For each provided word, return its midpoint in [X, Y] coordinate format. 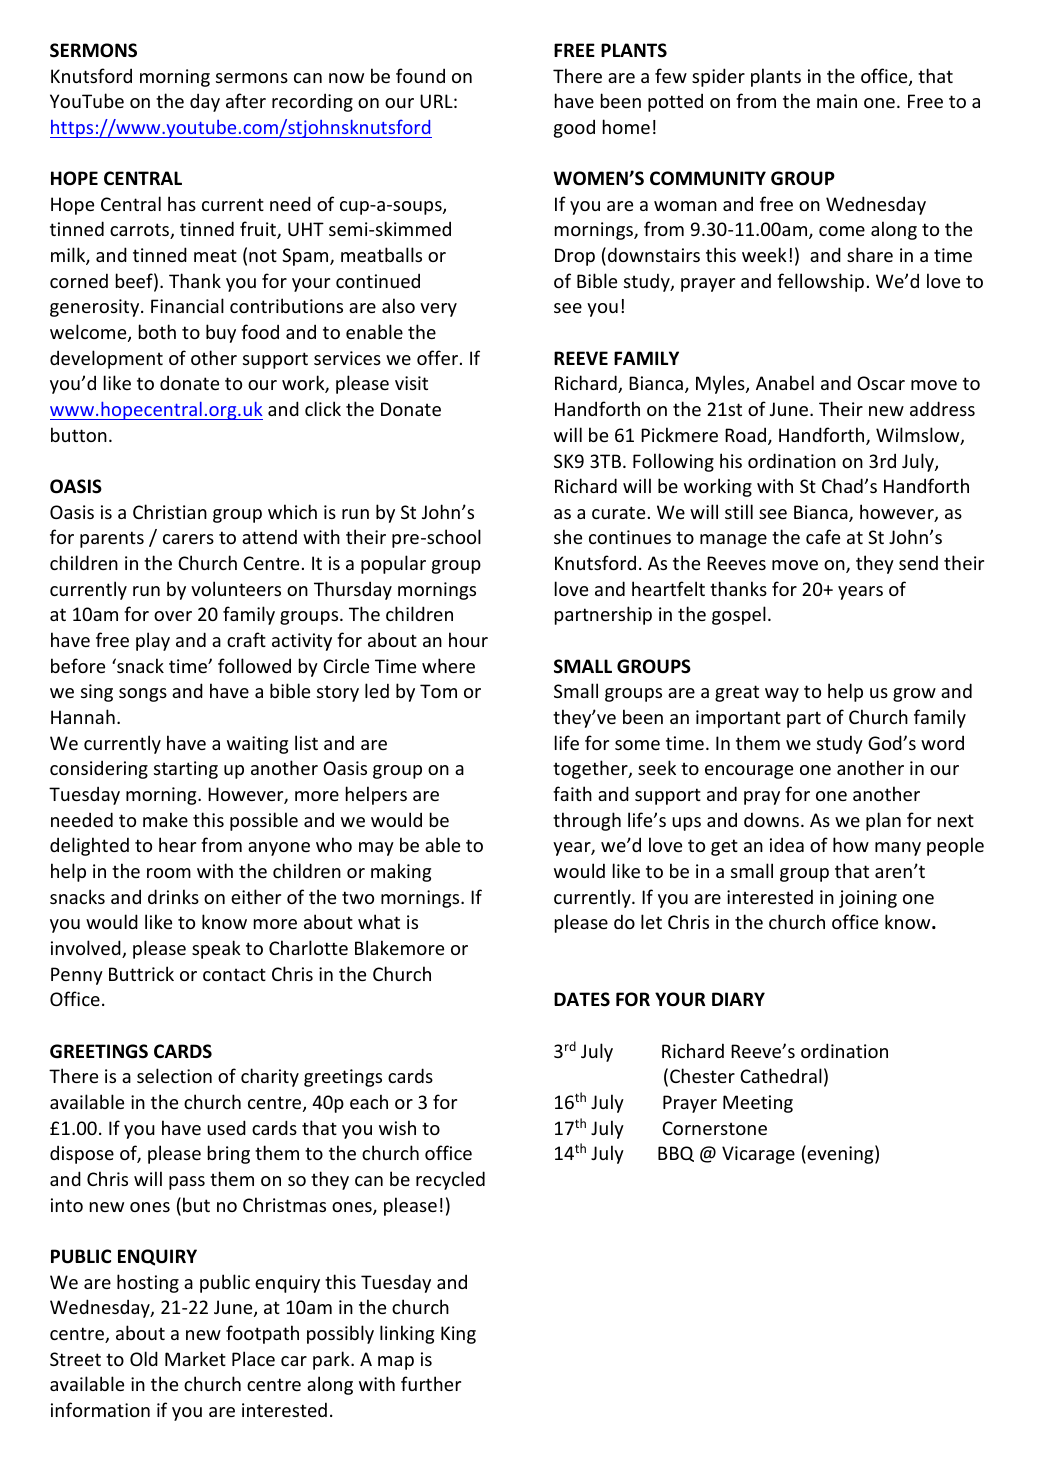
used [226, 1127]
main [837, 101]
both [157, 331]
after [246, 100]
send [918, 562]
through [587, 821]
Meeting [758, 1104]
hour [468, 639]
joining [868, 899]
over [173, 616]
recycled [450, 1180]
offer [439, 357]
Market [195, 1358]
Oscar [881, 383]
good [574, 128]
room [169, 873]
